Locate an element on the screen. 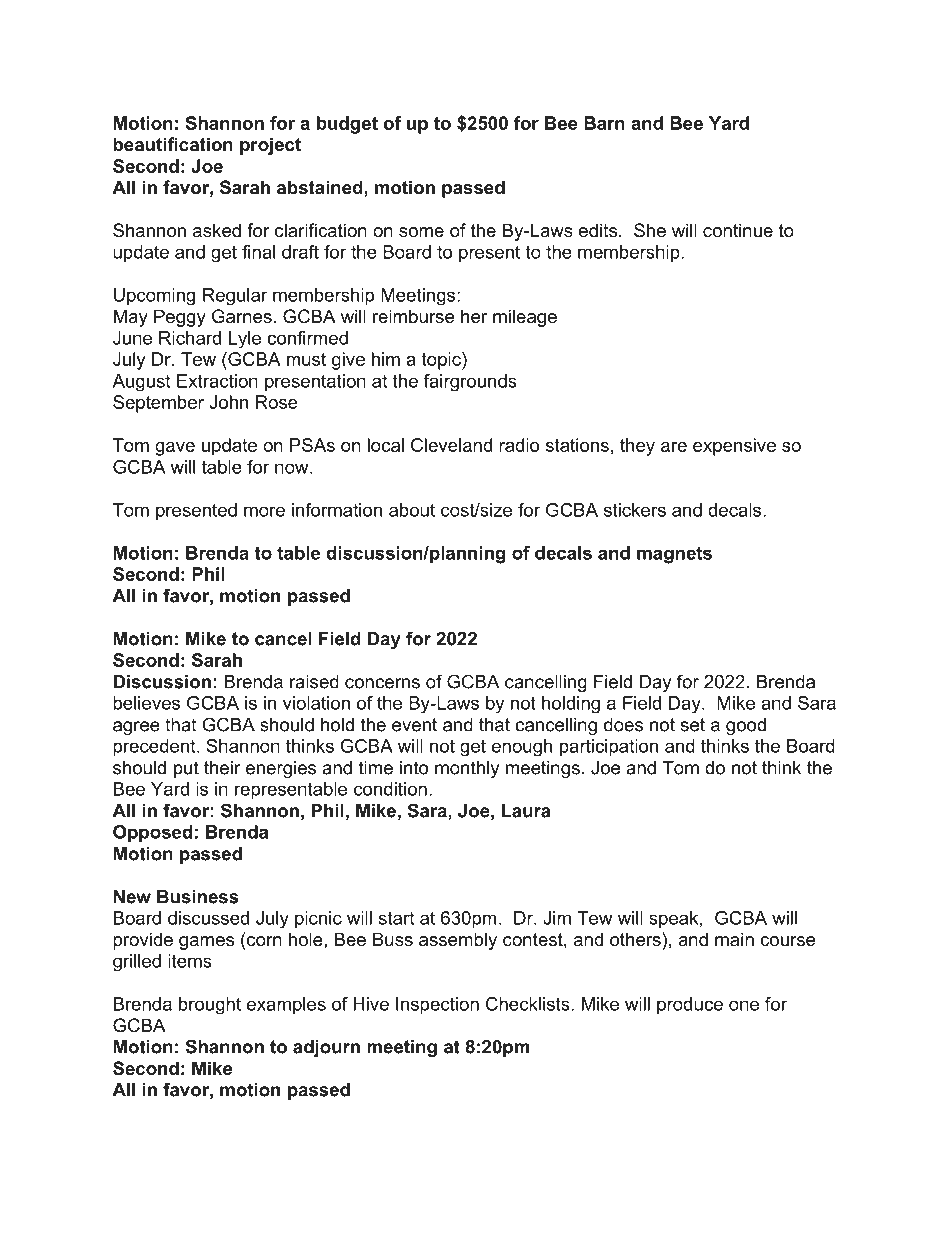 This screenshot has width=952, height=1233. Cleveland is located at coordinates (451, 445).
